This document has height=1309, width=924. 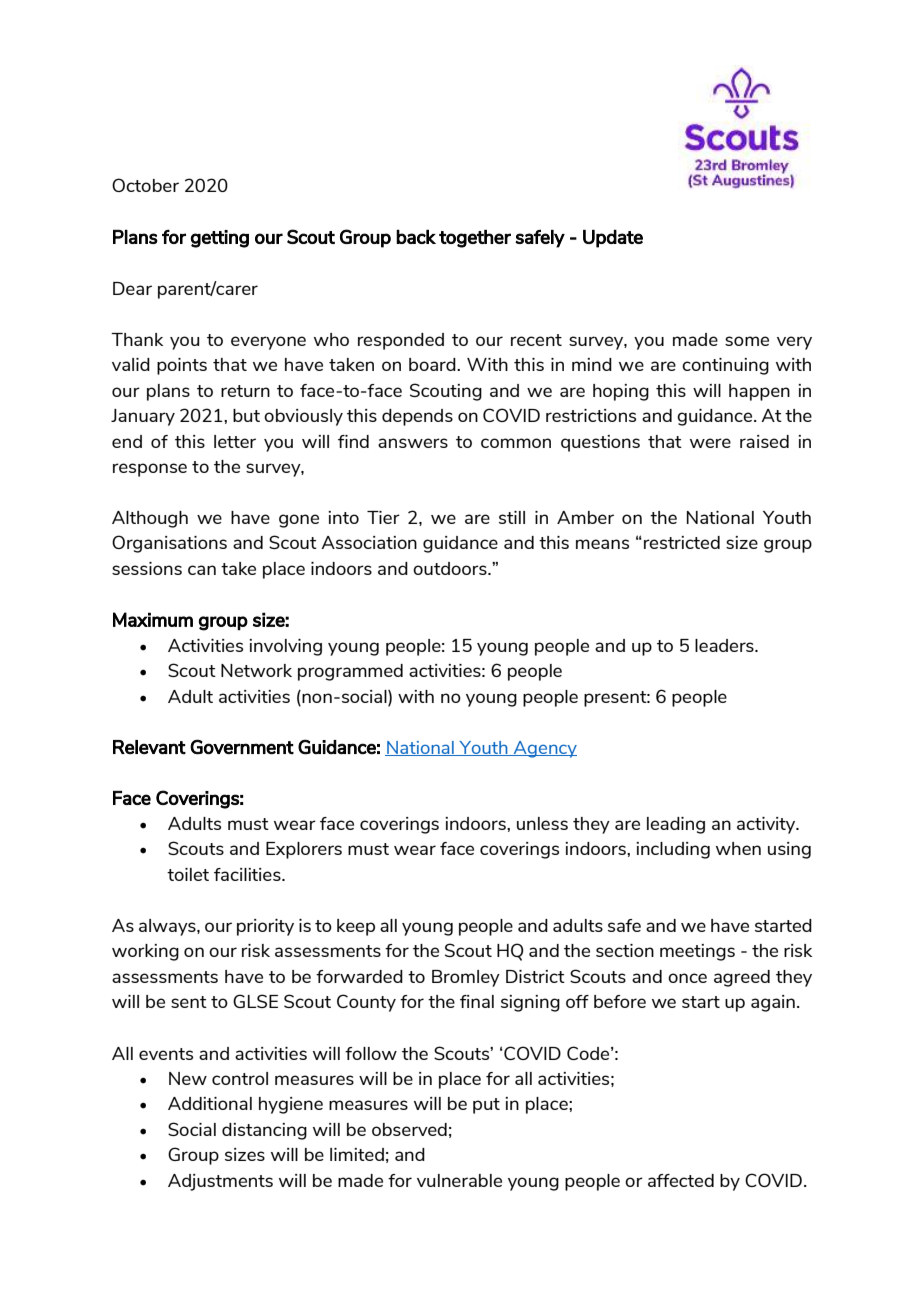 What do you see at coordinates (697, 952) in the document?
I see `meetings` at bounding box center [697, 952].
